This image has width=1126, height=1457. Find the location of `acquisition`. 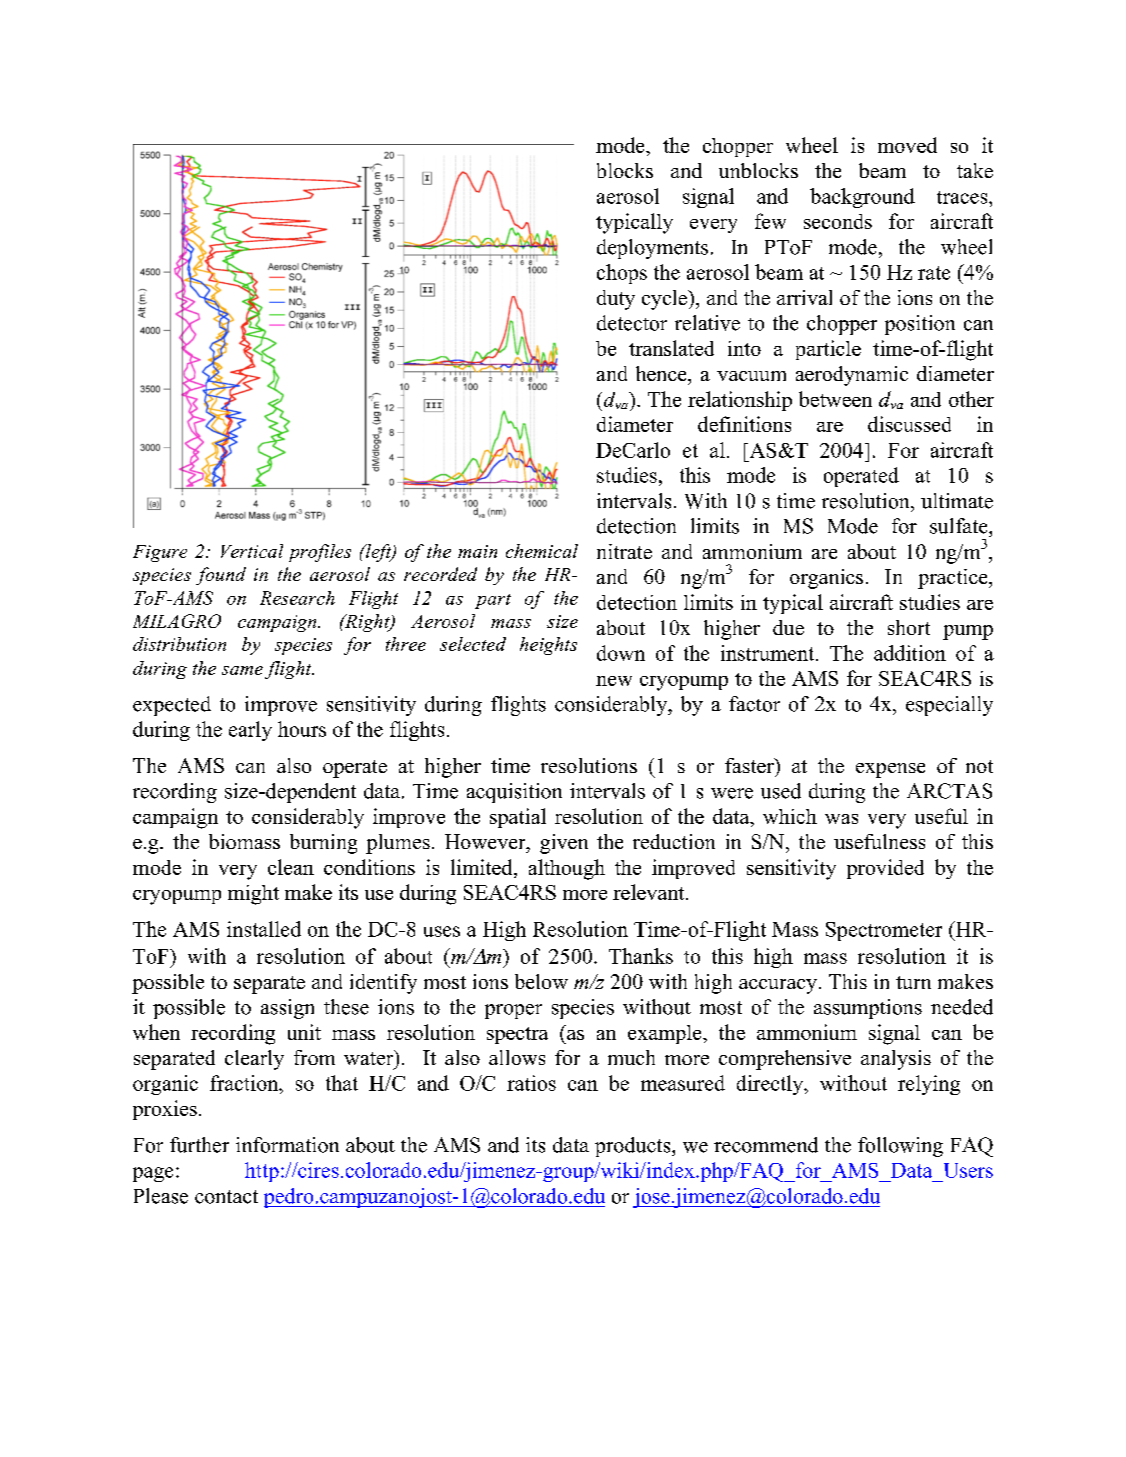

acquisition is located at coordinates (514, 793).
